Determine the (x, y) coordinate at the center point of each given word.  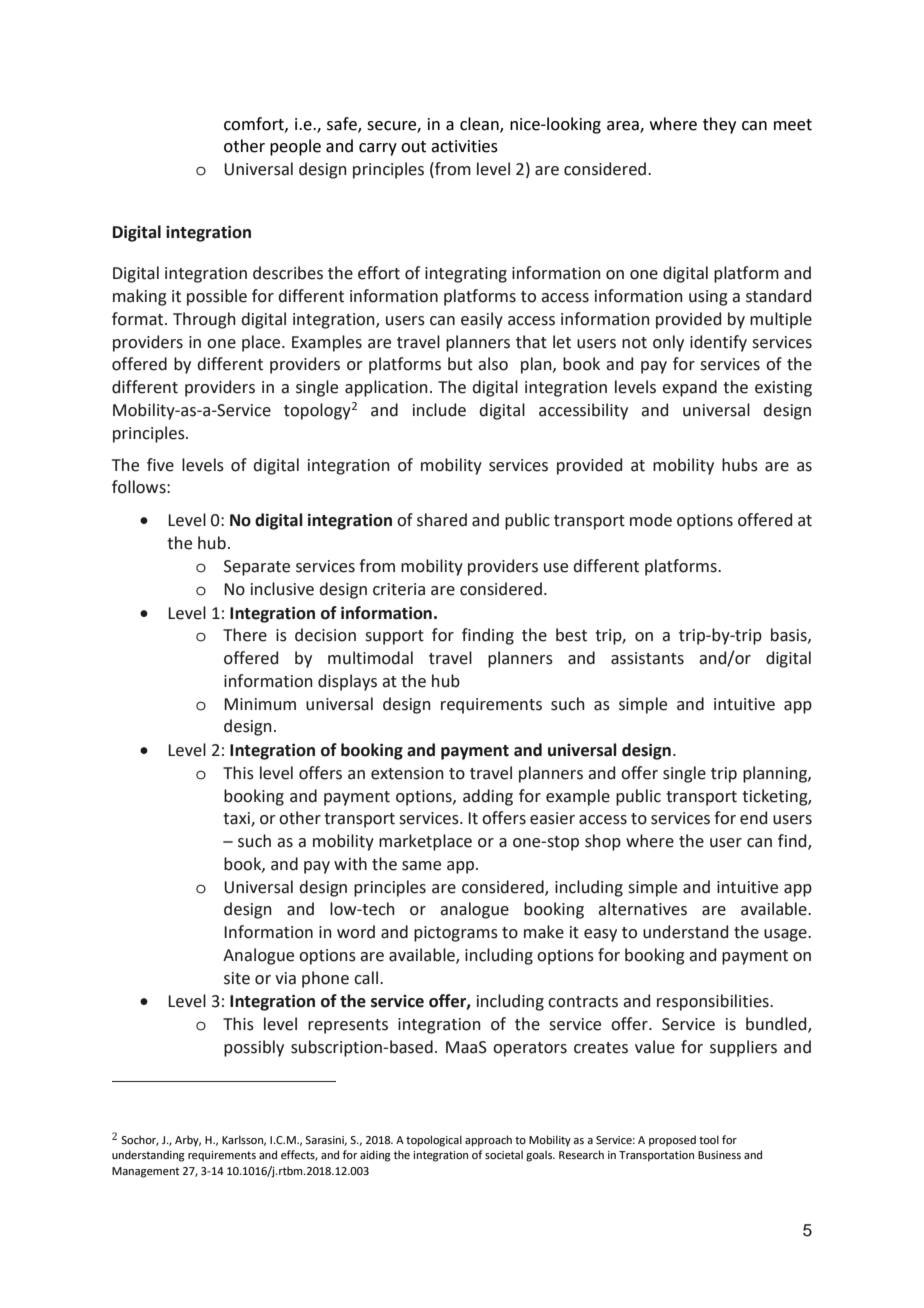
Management (145, 1172)
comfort (255, 124)
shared (442, 520)
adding (488, 797)
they (719, 125)
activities (464, 146)
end (753, 818)
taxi (237, 819)
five (160, 465)
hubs (740, 465)
